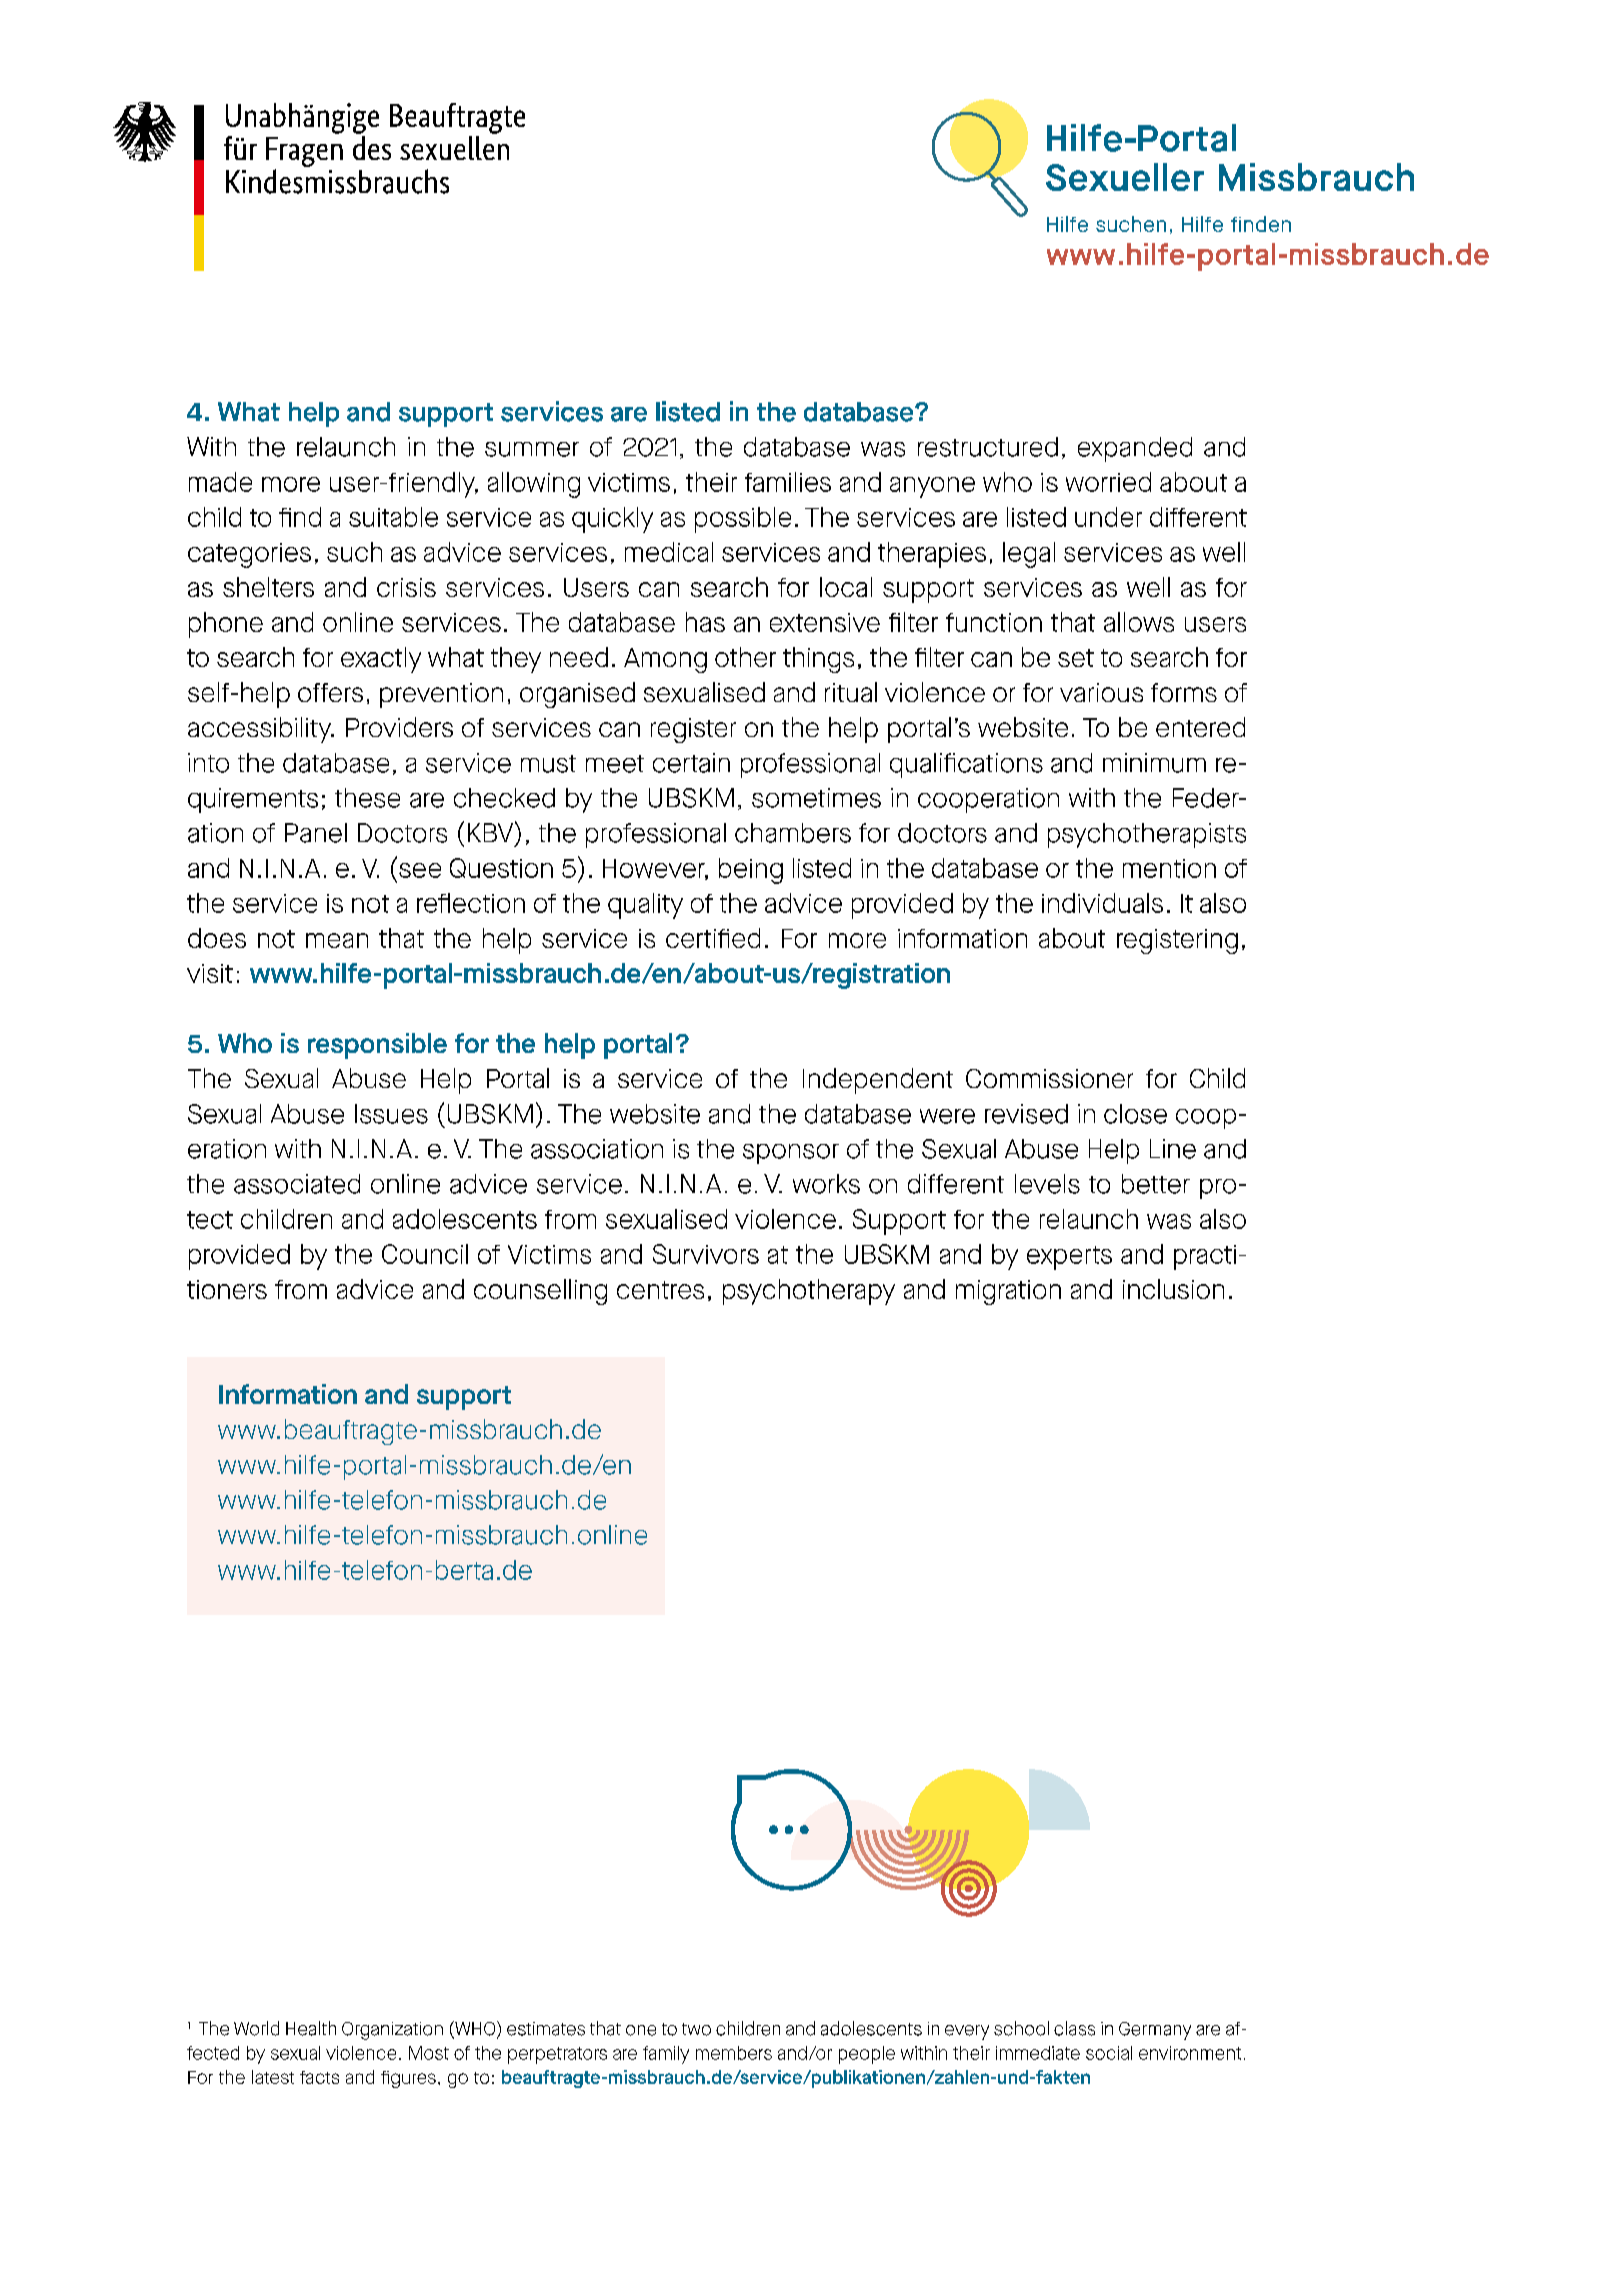 This image has width=1607, height=2273. What do you see at coordinates (311, 2028) in the image?
I see `Health` at bounding box center [311, 2028].
